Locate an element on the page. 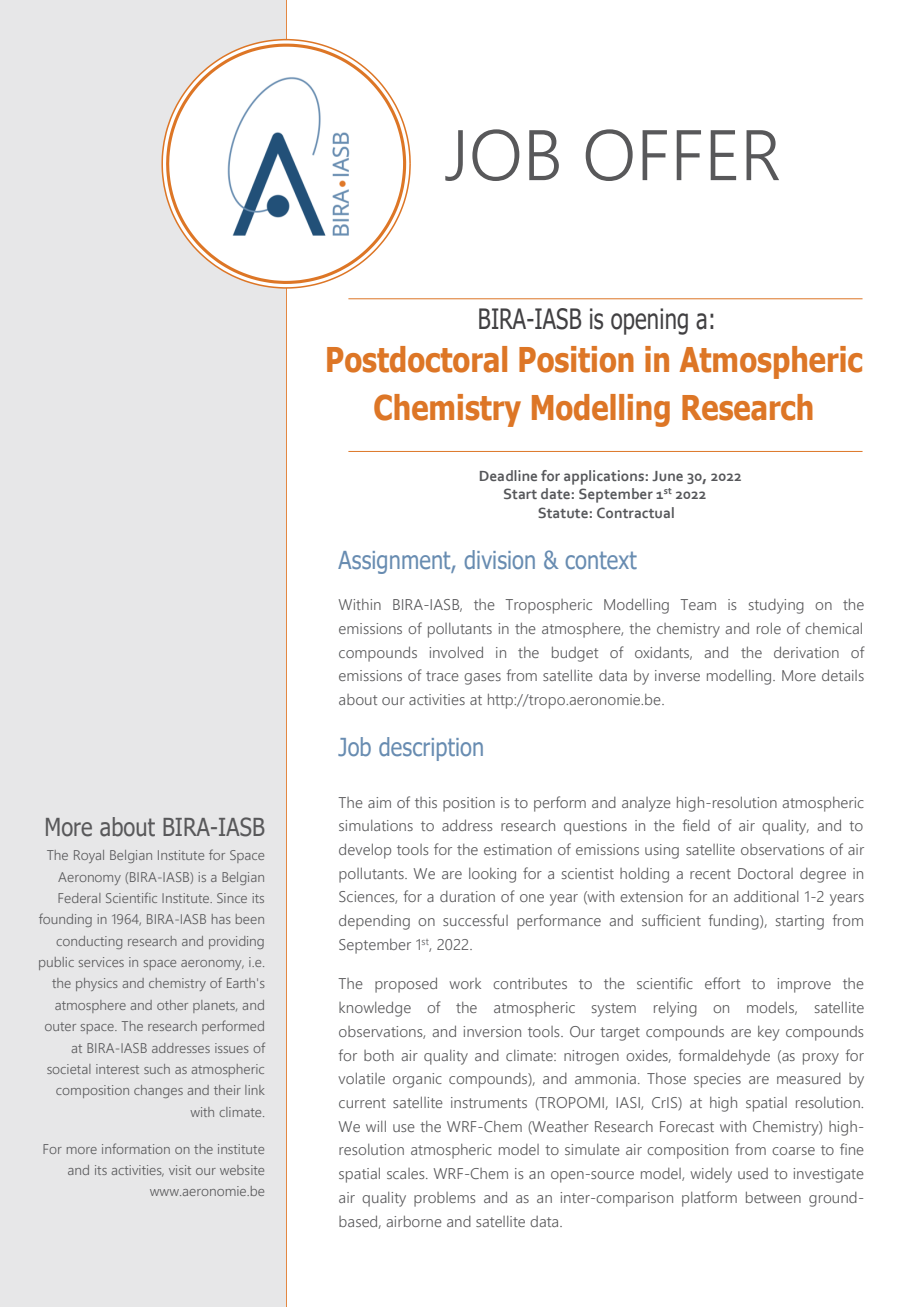  field is located at coordinates (696, 825).
